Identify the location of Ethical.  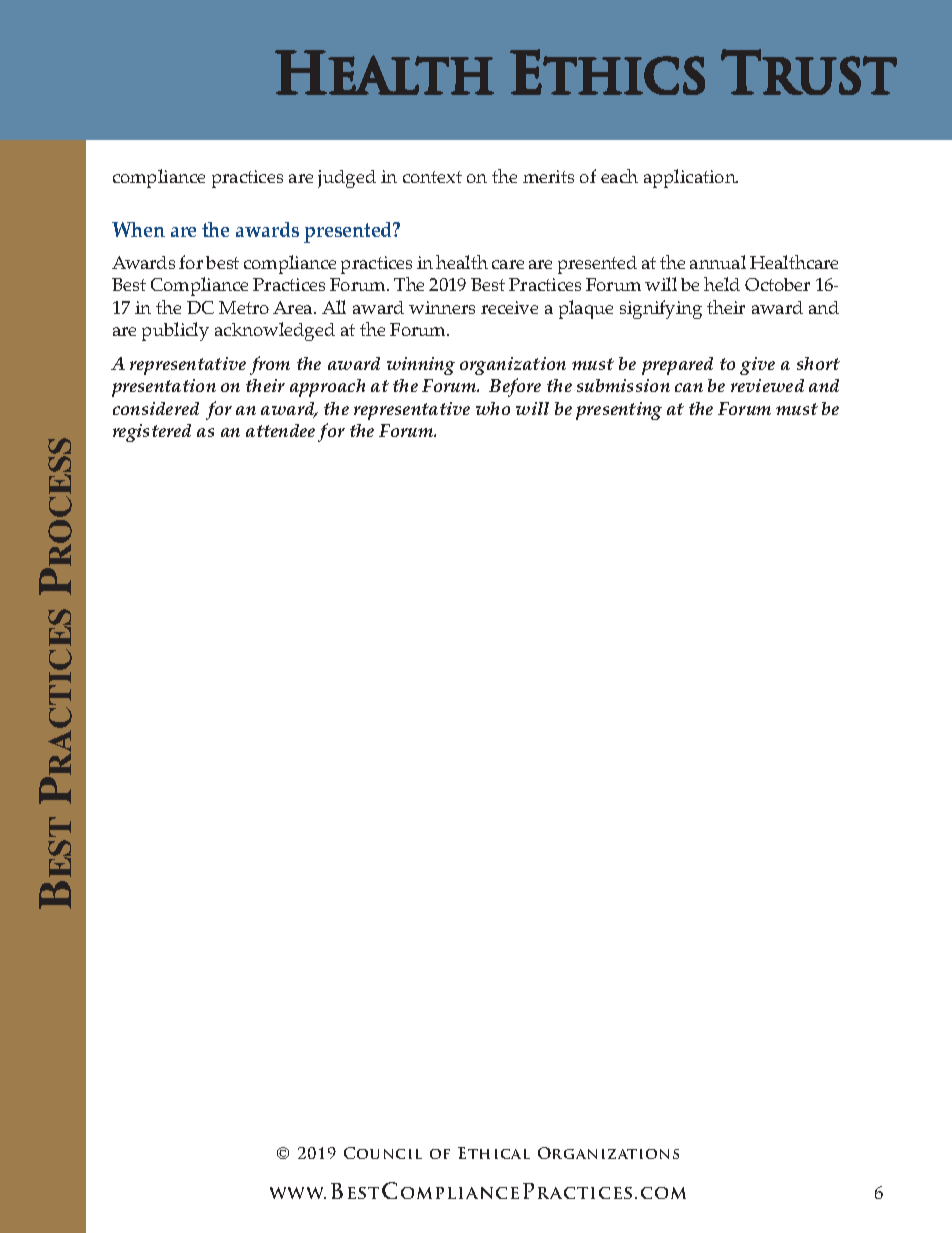
(494, 1153).
